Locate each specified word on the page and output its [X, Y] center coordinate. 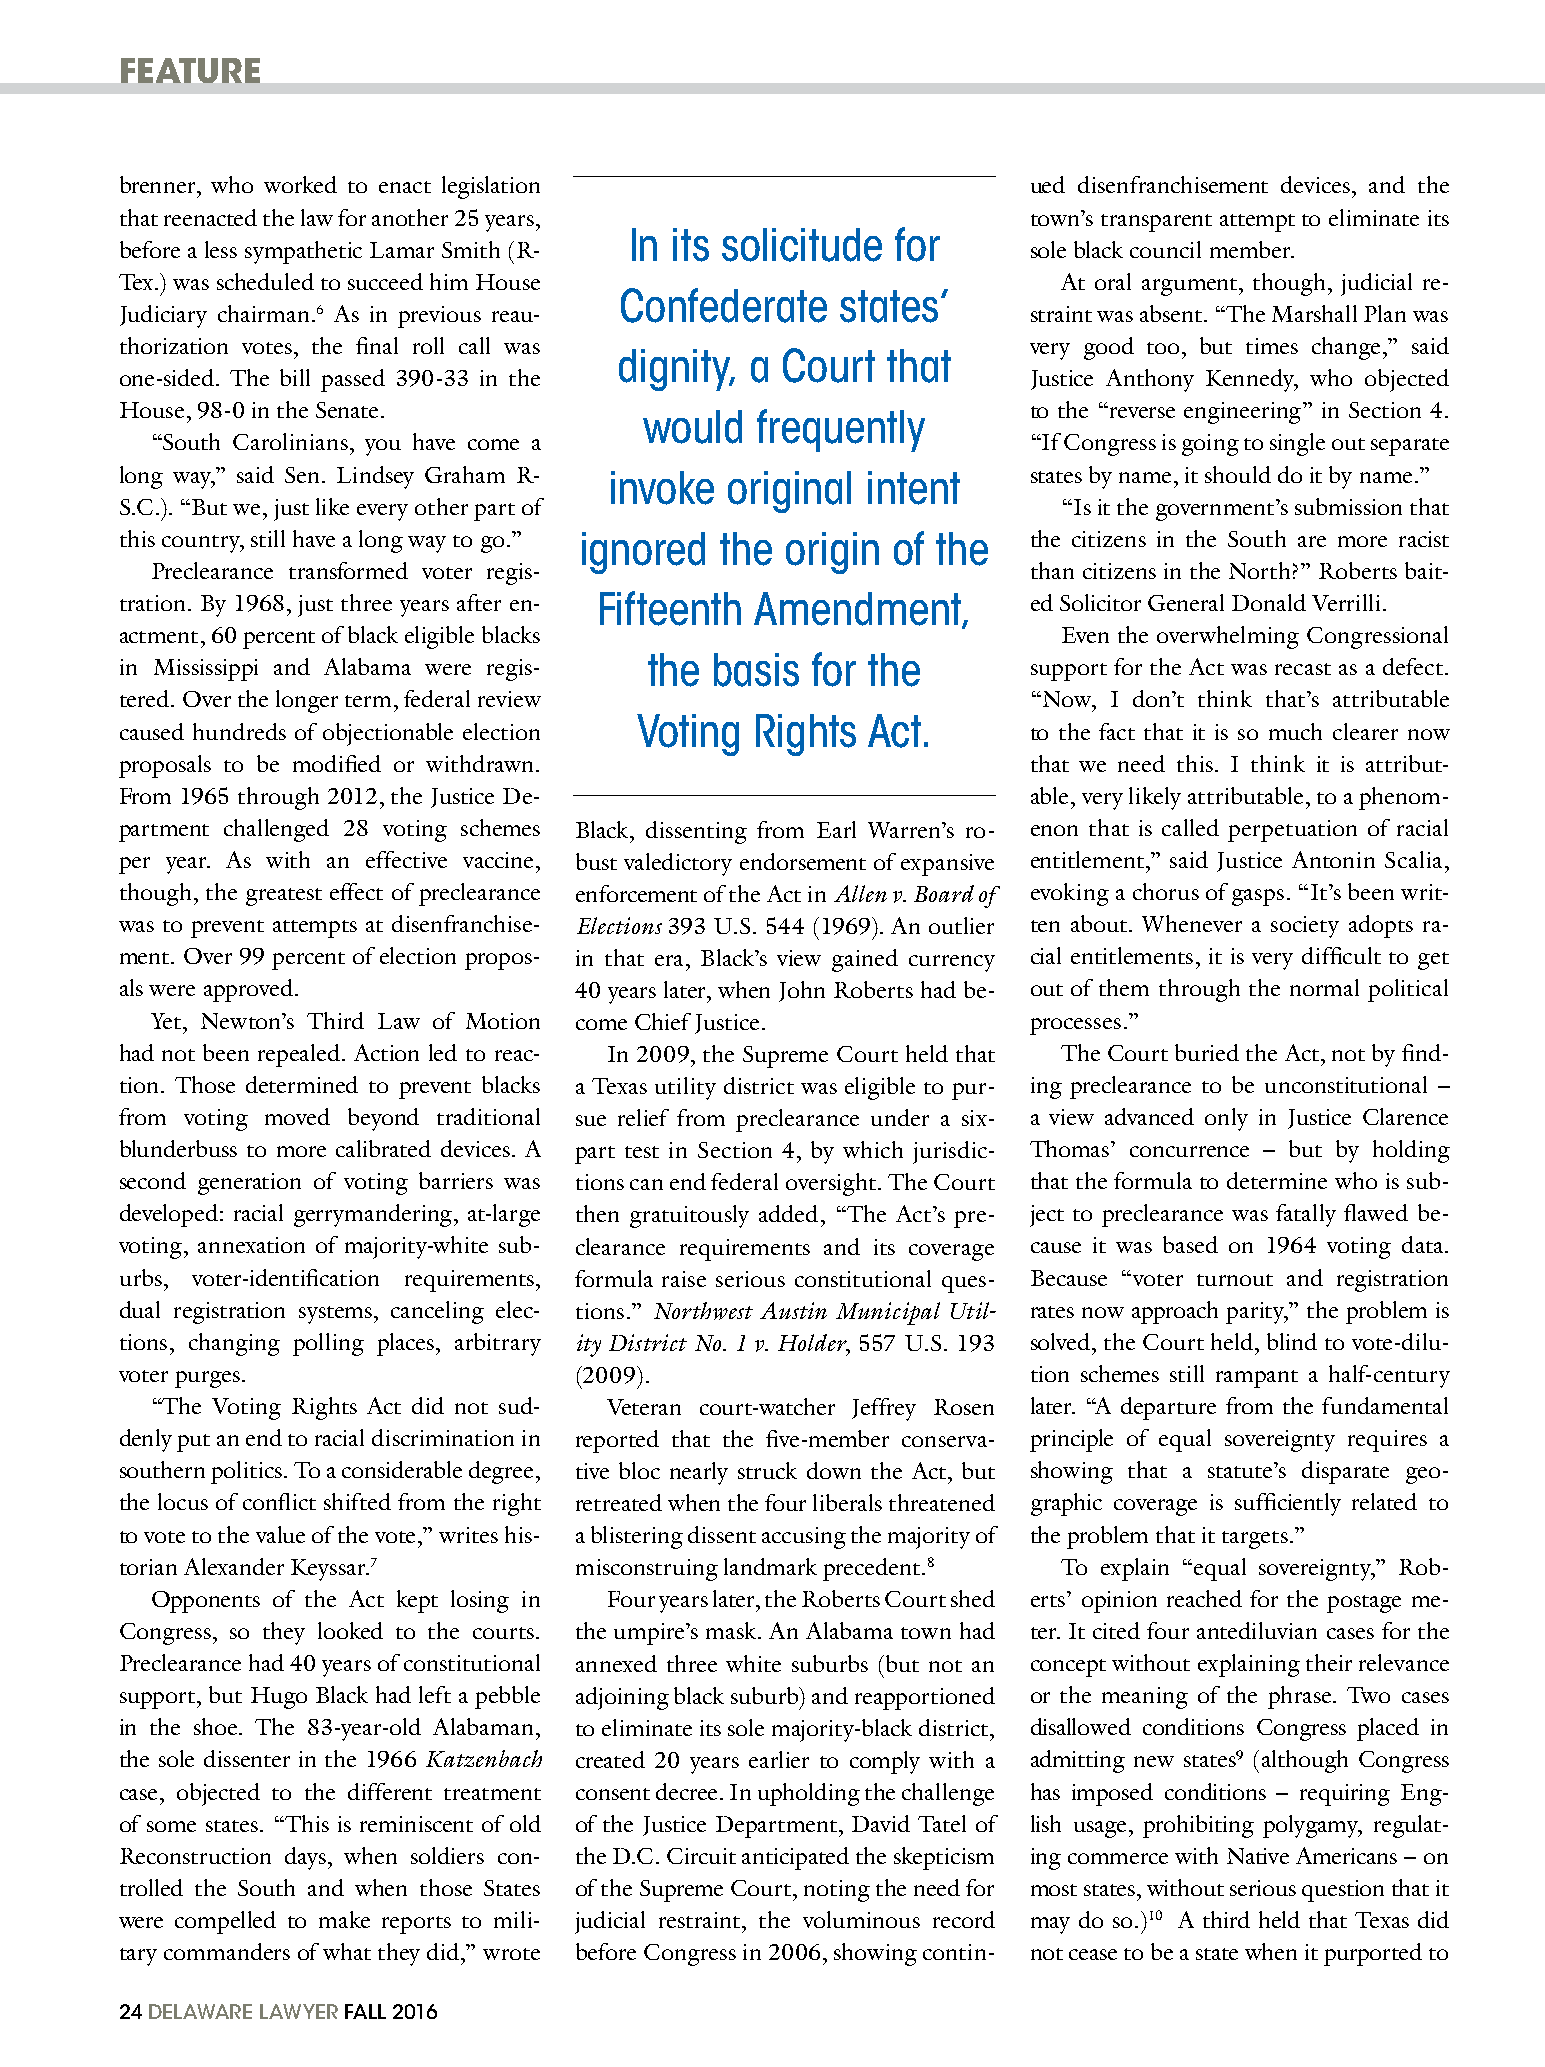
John [802, 991]
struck [767, 1470]
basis [756, 670]
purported [1373, 1954]
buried [1207, 1052]
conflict [279, 1501]
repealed [300, 1055]
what [347, 1951]
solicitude [802, 245]
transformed [348, 570]
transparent [1156, 223]
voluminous [861, 1919]
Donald [1269, 602]
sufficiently [1288, 1504]
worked [300, 184]
